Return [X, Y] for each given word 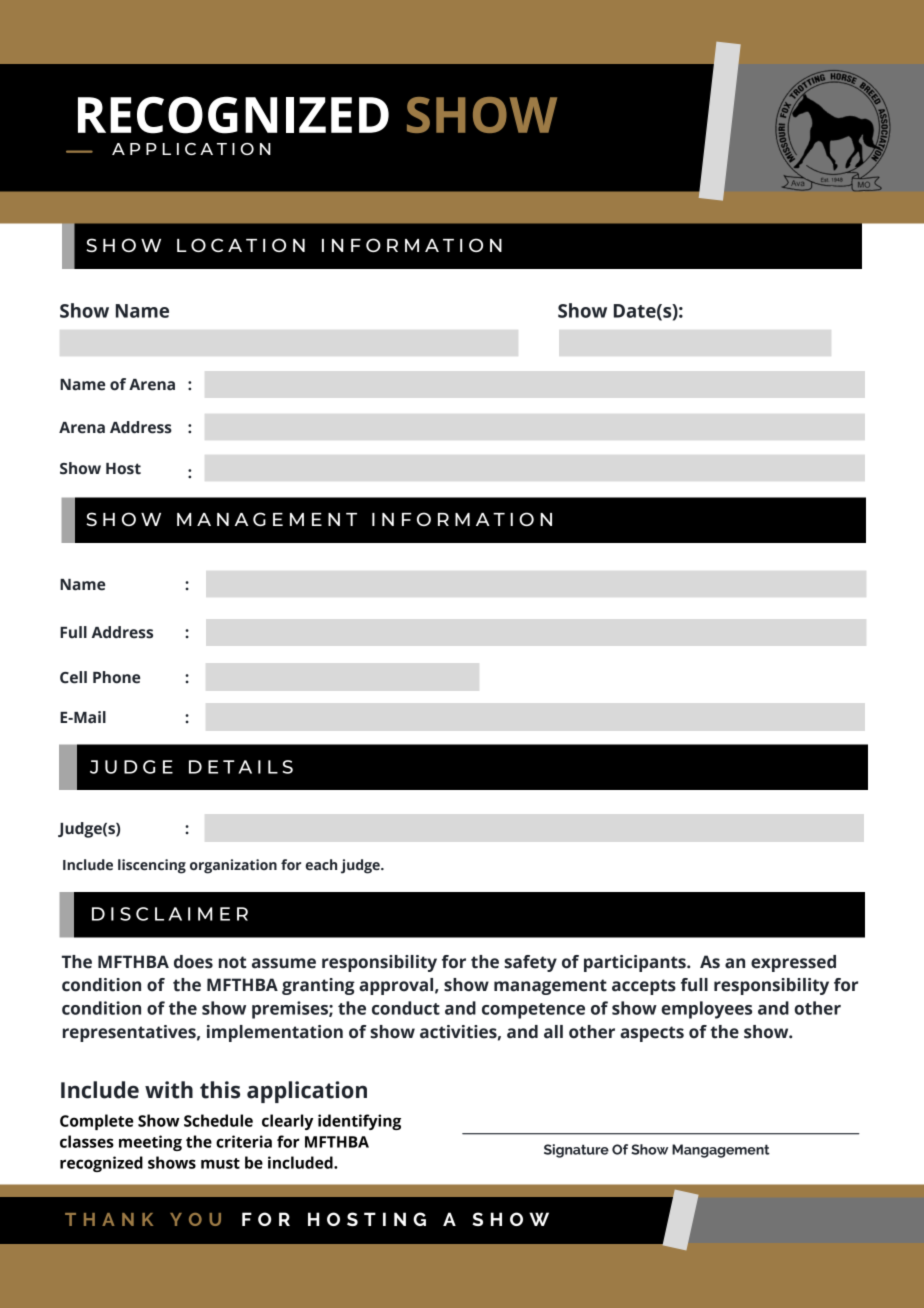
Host [123, 469]
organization [233, 866]
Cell [73, 677]
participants [636, 963]
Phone [116, 677]
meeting [150, 1143]
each [321, 865]
